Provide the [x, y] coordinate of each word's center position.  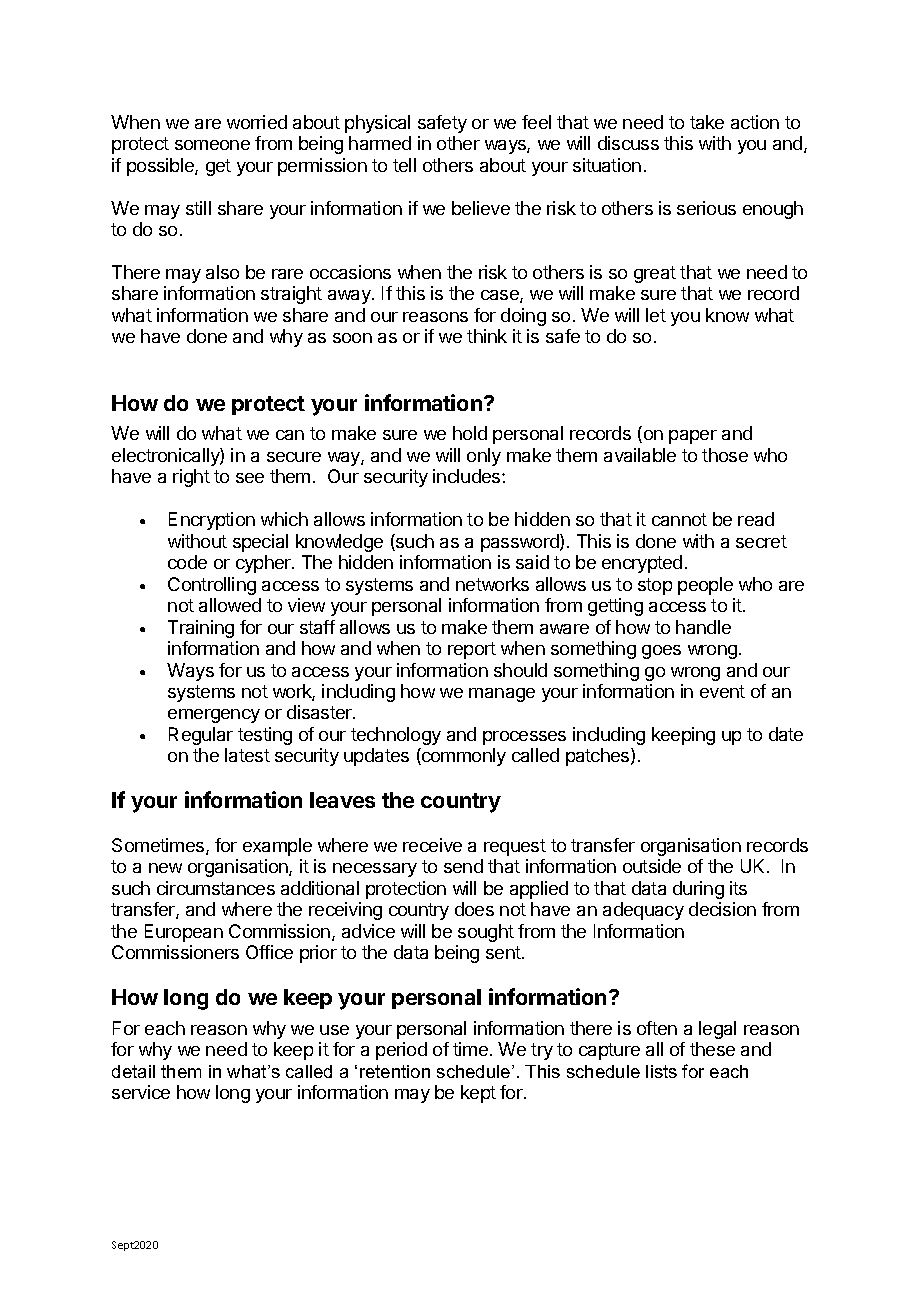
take [707, 122]
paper [693, 437]
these [712, 1049]
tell [404, 165]
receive [432, 845]
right [191, 478]
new [165, 868]
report [472, 650]
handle [703, 627]
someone [212, 145]
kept [478, 1094]
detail [133, 1071]
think [487, 336]
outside [652, 866]
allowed [230, 605]
